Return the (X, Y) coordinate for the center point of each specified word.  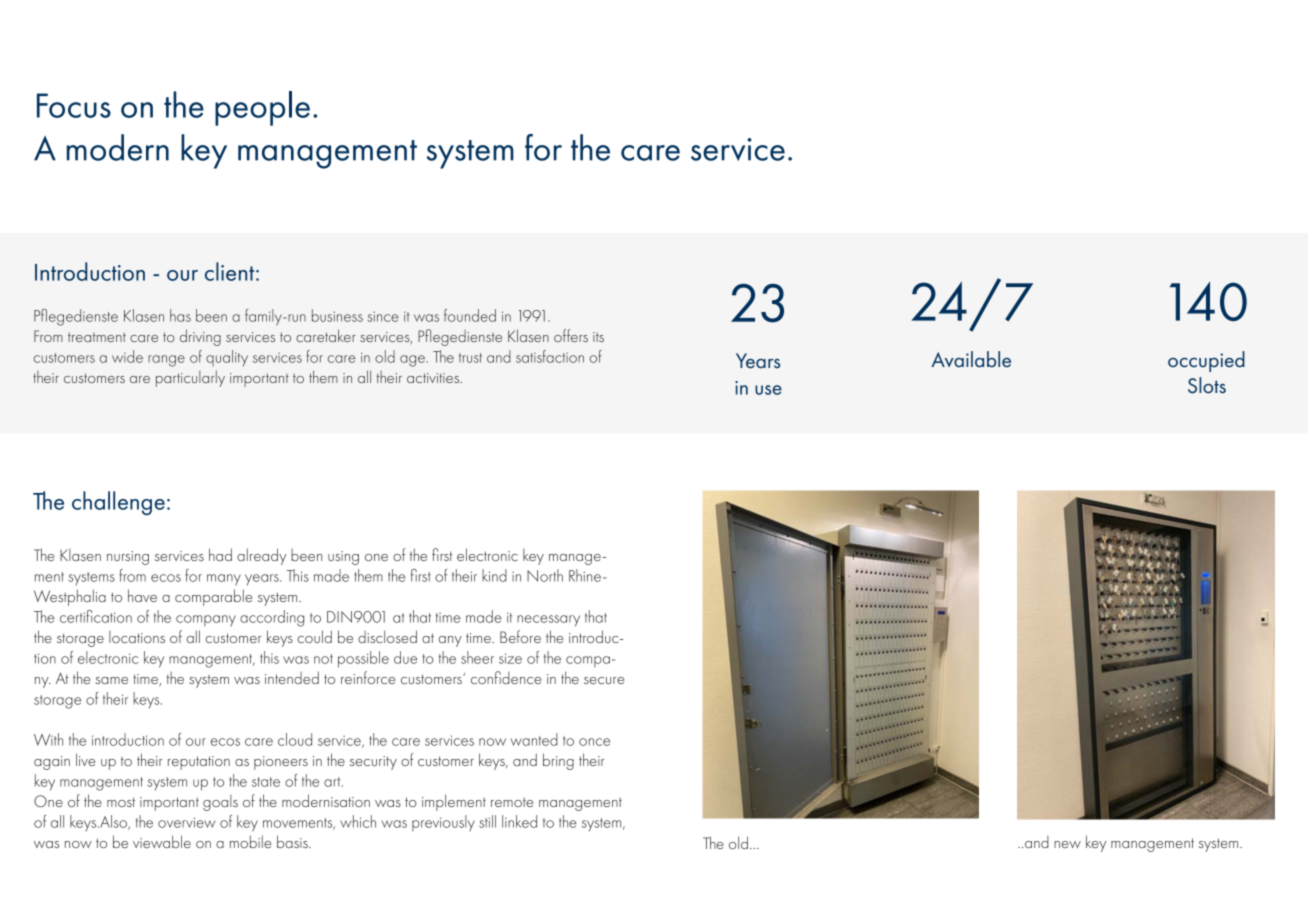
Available (971, 359)
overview (186, 822)
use (768, 390)
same (111, 680)
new (1067, 844)
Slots (1207, 385)
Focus (74, 105)
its (598, 337)
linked (519, 821)
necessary (548, 621)
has (180, 315)
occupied (1206, 361)
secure (604, 680)
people (262, 108)
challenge (118, 503)
